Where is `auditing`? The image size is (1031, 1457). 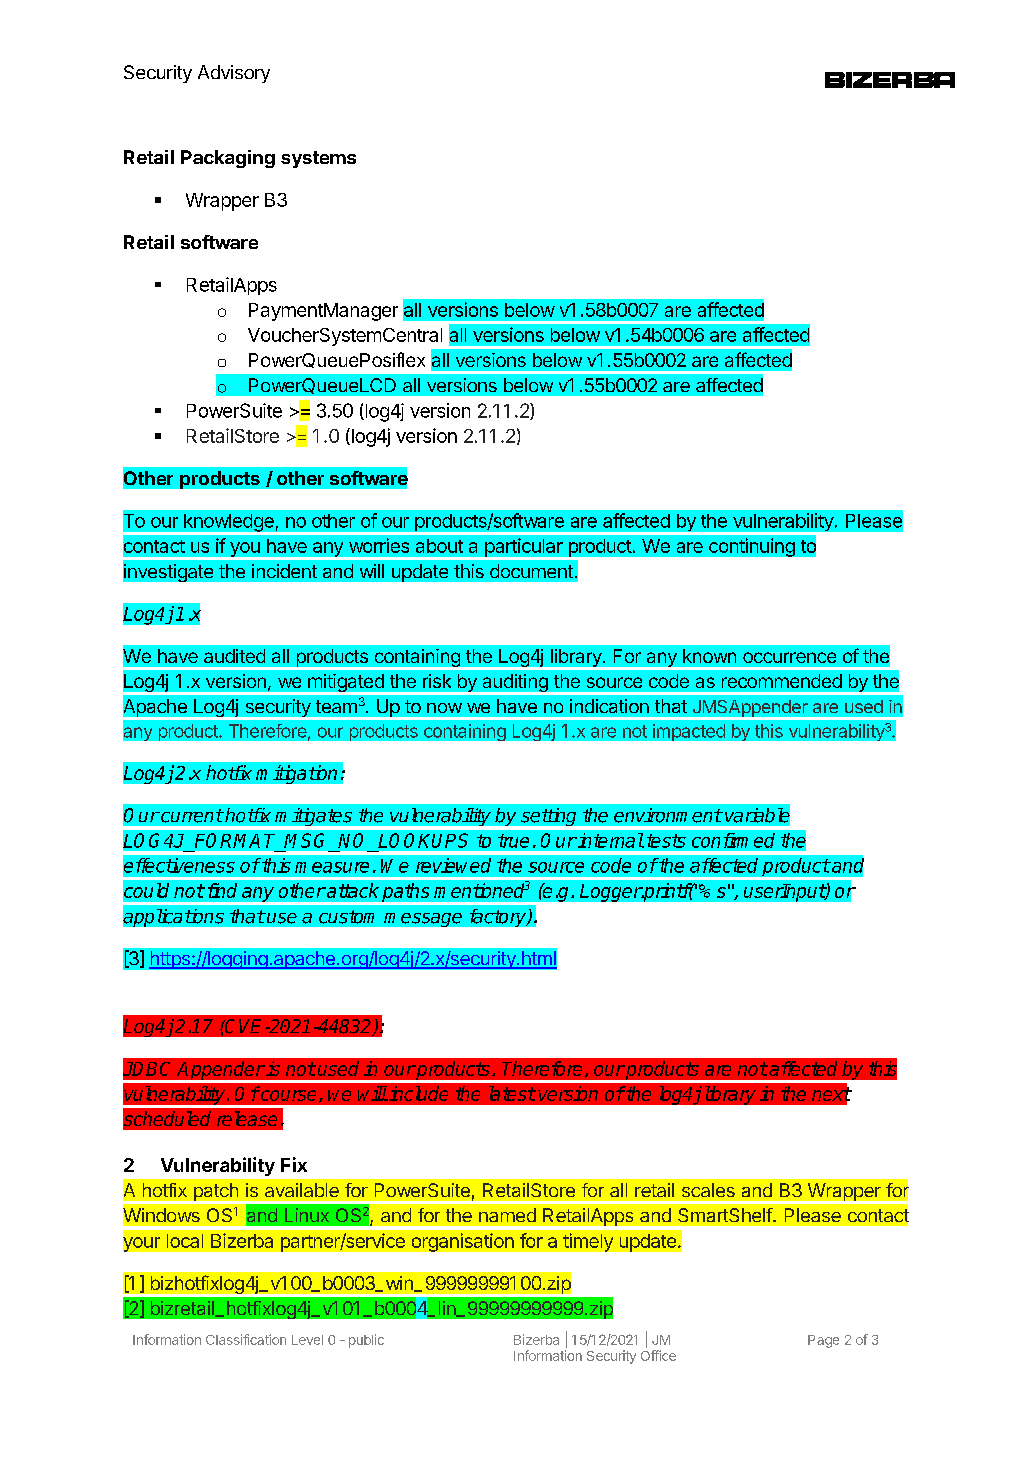
auditing is located at coordinates (515, 684).
